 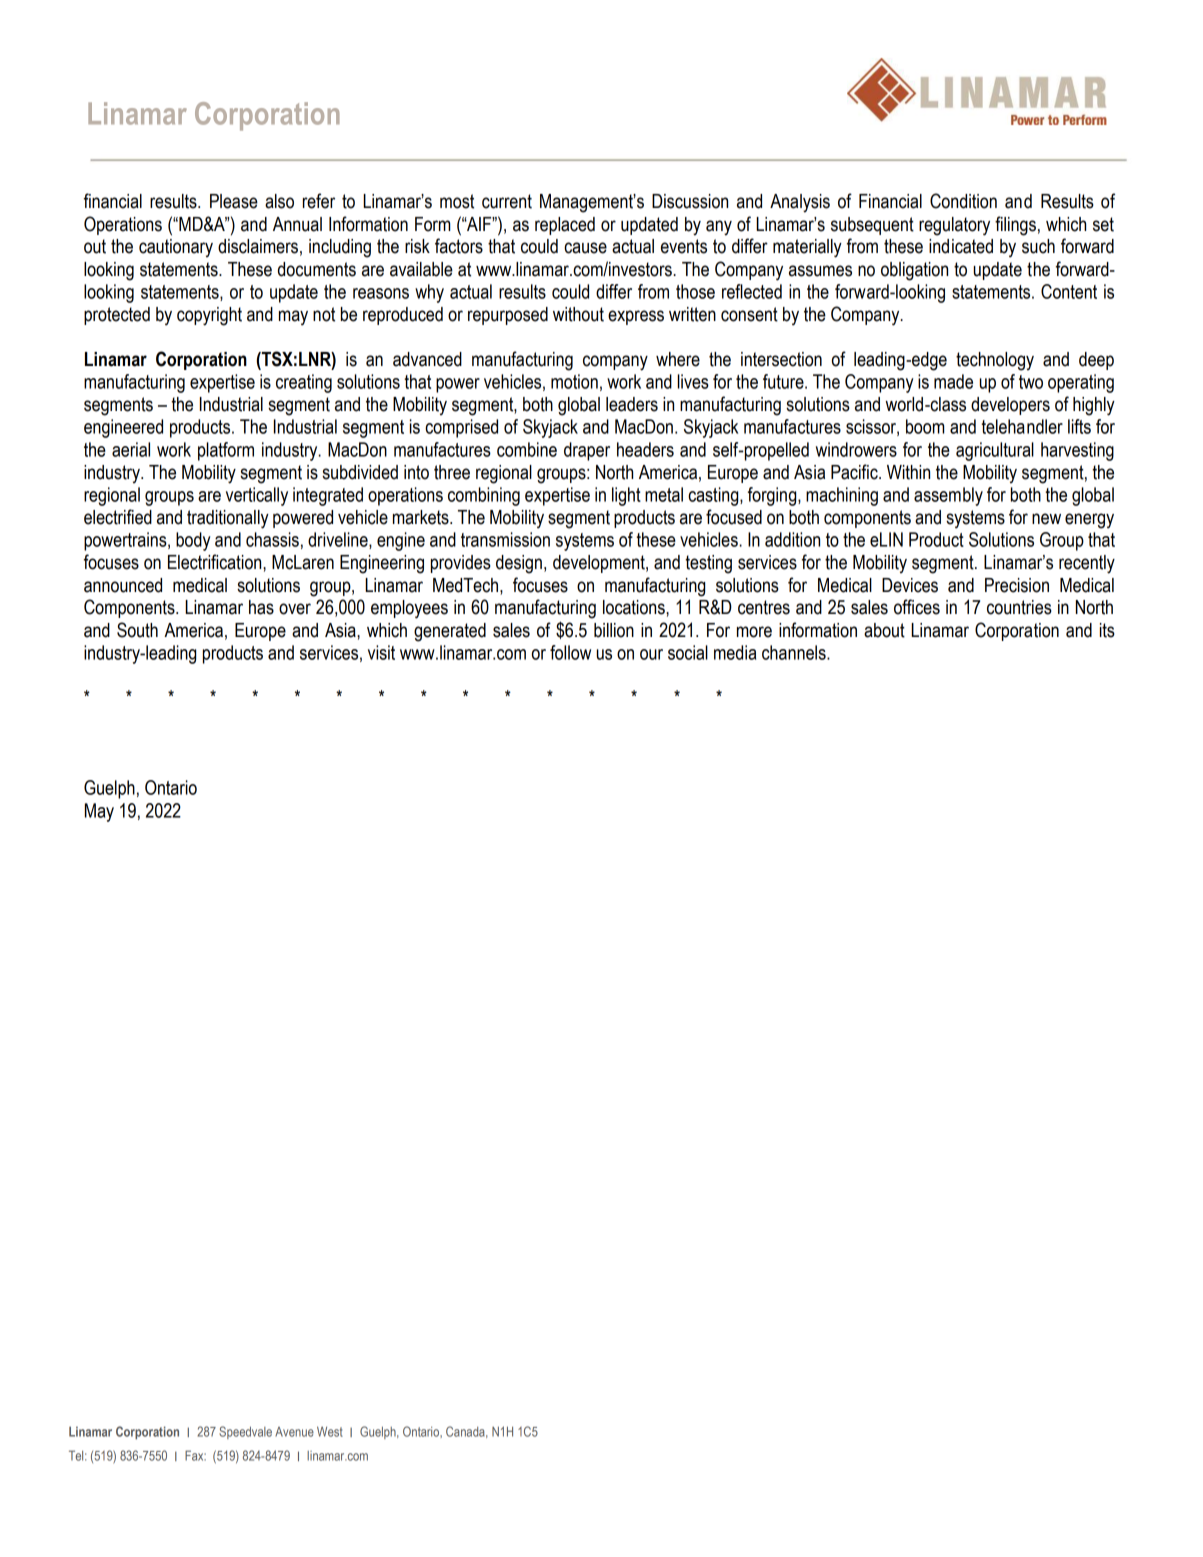 I want to click on follow, so click(x=570, y=652).
